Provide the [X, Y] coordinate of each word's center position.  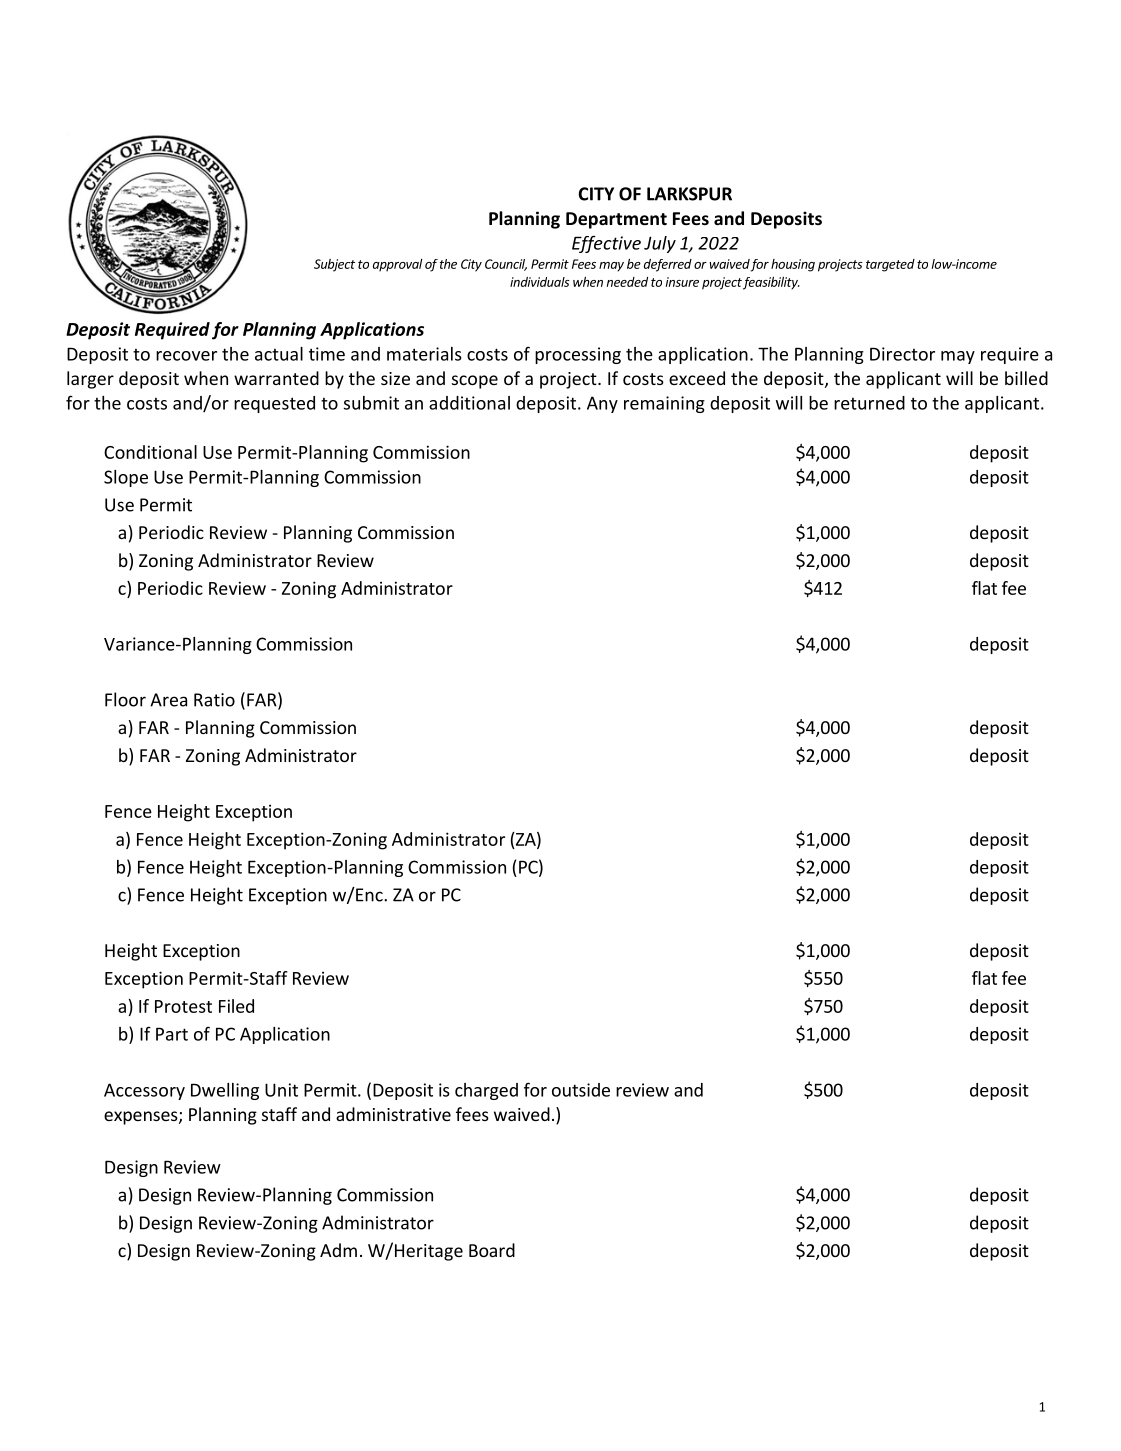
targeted [890, 265]
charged [486, 1091]
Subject [334, 265]
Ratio [214, 700]
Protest [183, 1006]
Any [602, 404]
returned [869, 403]
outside [581, 1090]
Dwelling [225, 1091]
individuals [540, 282]
